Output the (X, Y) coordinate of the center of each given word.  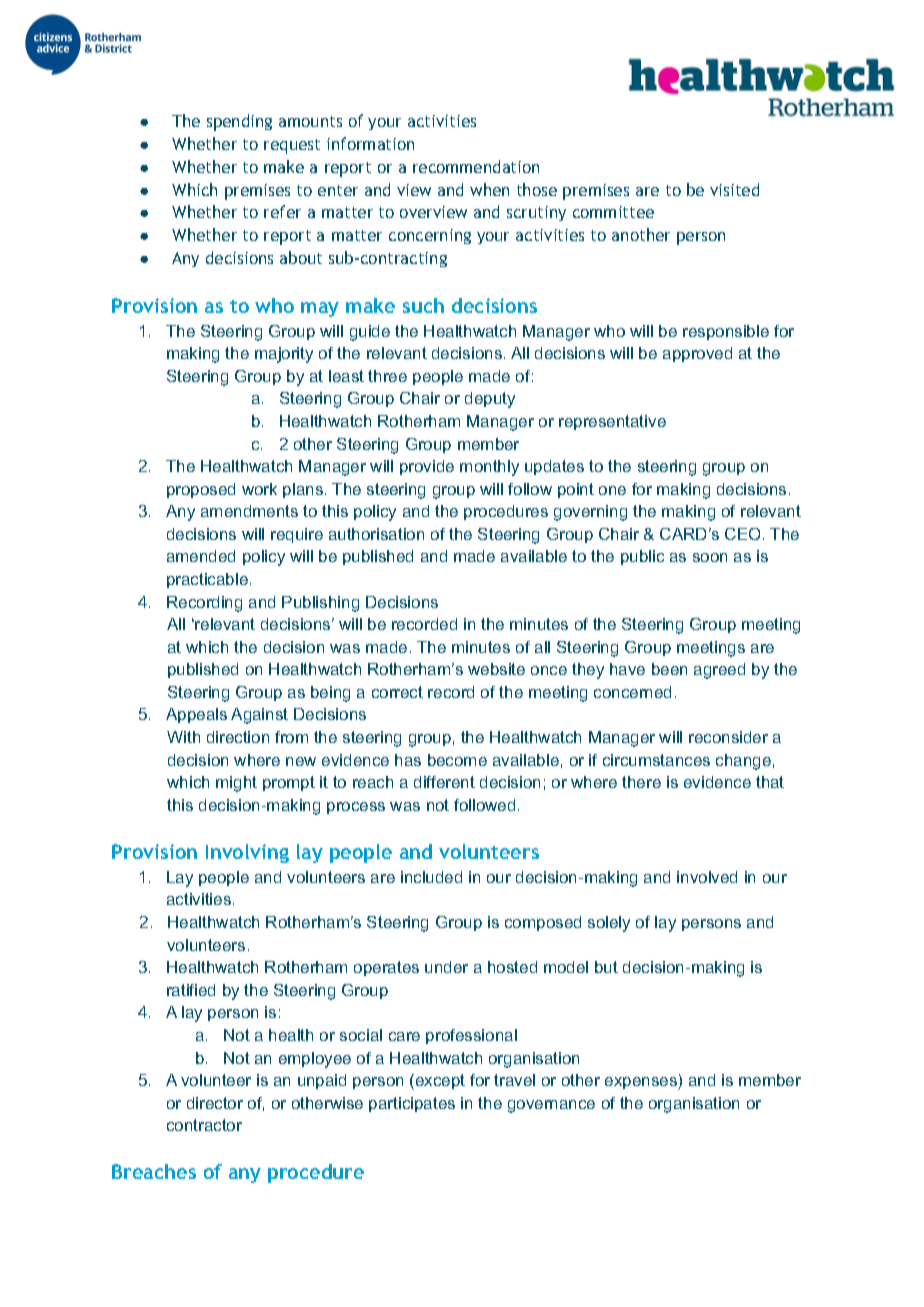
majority (284, 355)
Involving (247, 853)
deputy (490, 400)
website (496, 669)
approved (697, 354)
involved (707, 877)
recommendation (476, 166)
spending (239, 122)
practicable (207, 580)
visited (734, 189)
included (431, 877)
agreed (719, 671)
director (215, 1103)
